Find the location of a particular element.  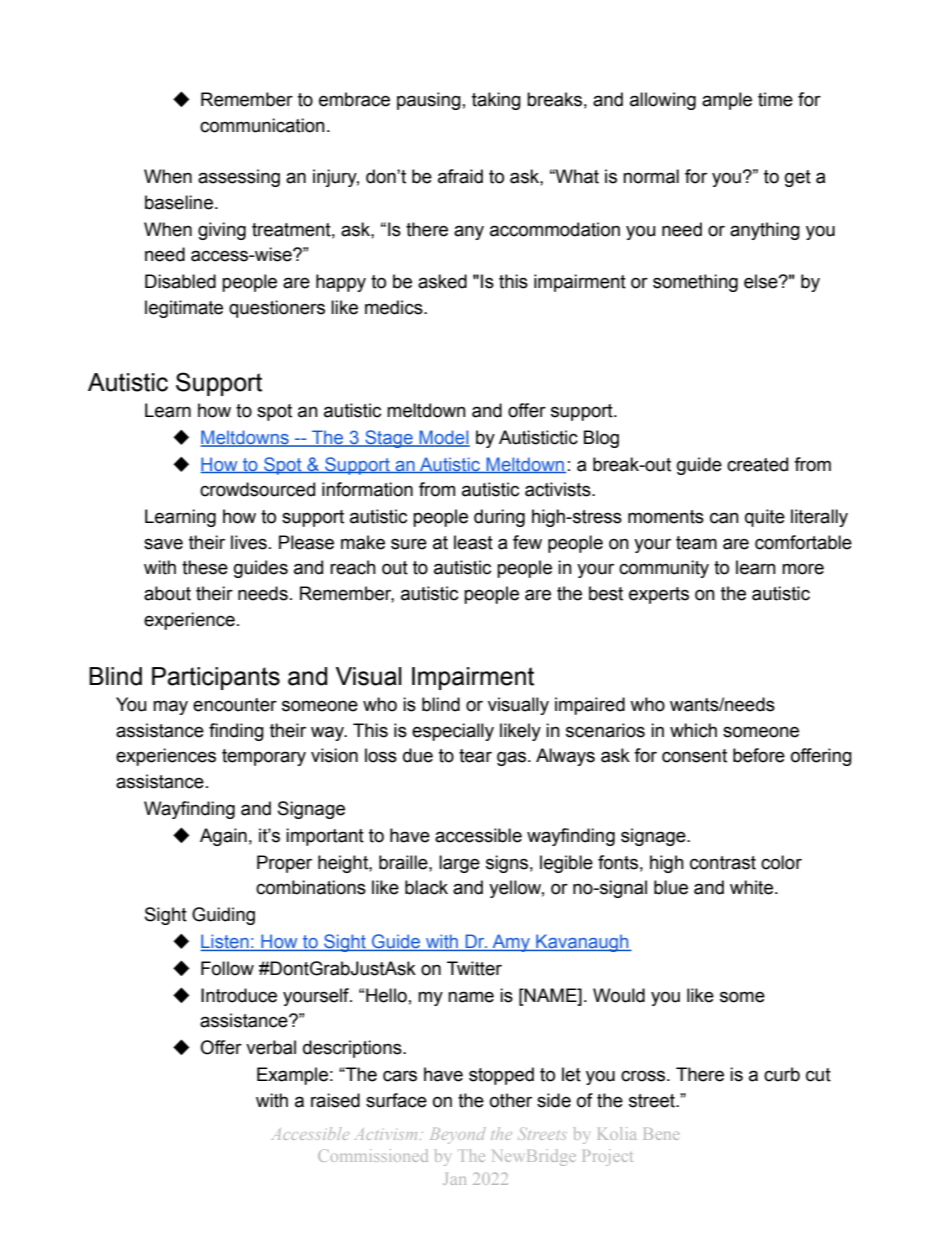

communication is located at coordinates (262, 125).
